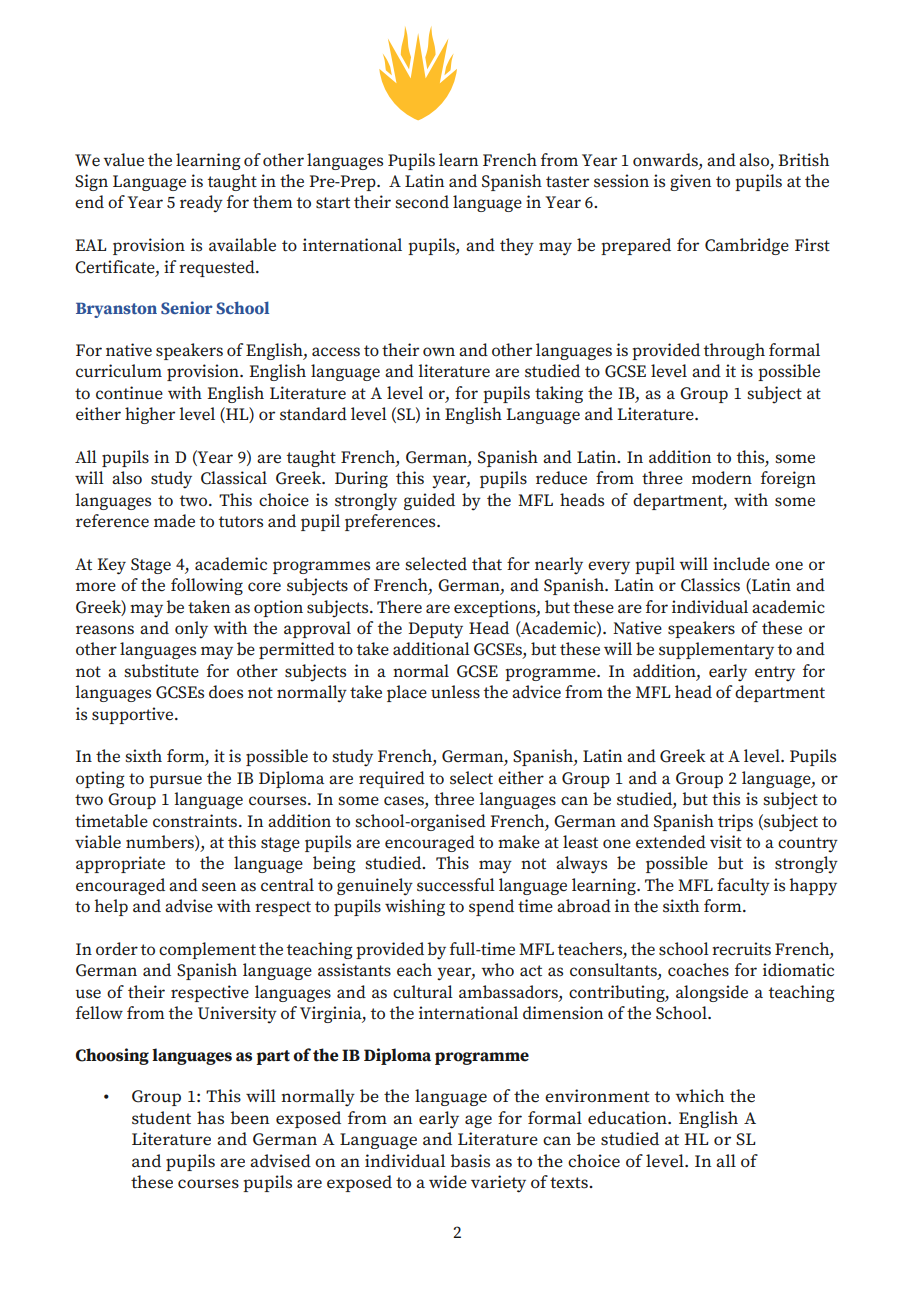 Image resolution: width=924 pixels, height=1308 pixels. What do you see at coordinates (690, 182) in the screenshot?
I see `given` at bounding box center [690, 182].
